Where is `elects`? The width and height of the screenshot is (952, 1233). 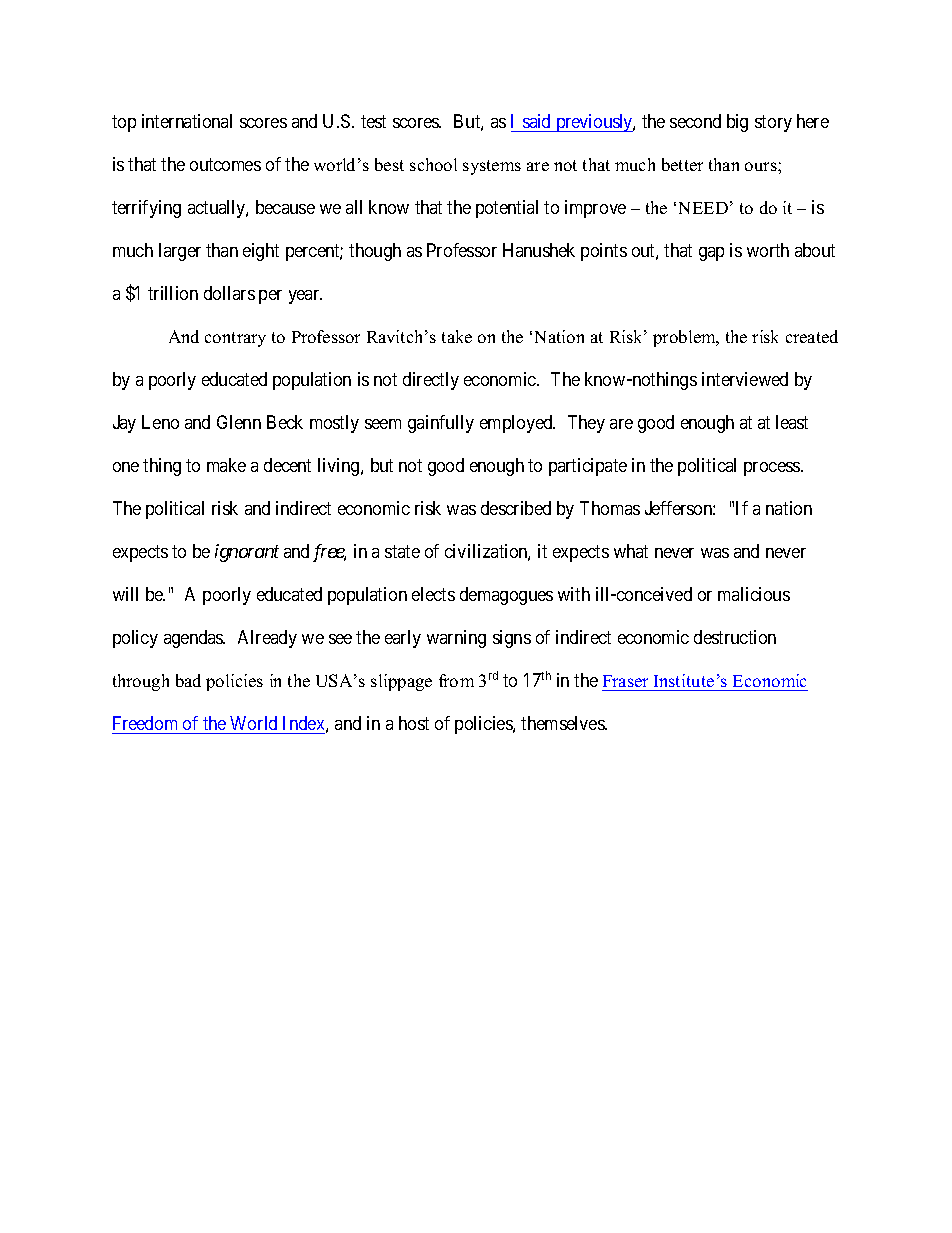
elects is located at coordinates (433, 594).
